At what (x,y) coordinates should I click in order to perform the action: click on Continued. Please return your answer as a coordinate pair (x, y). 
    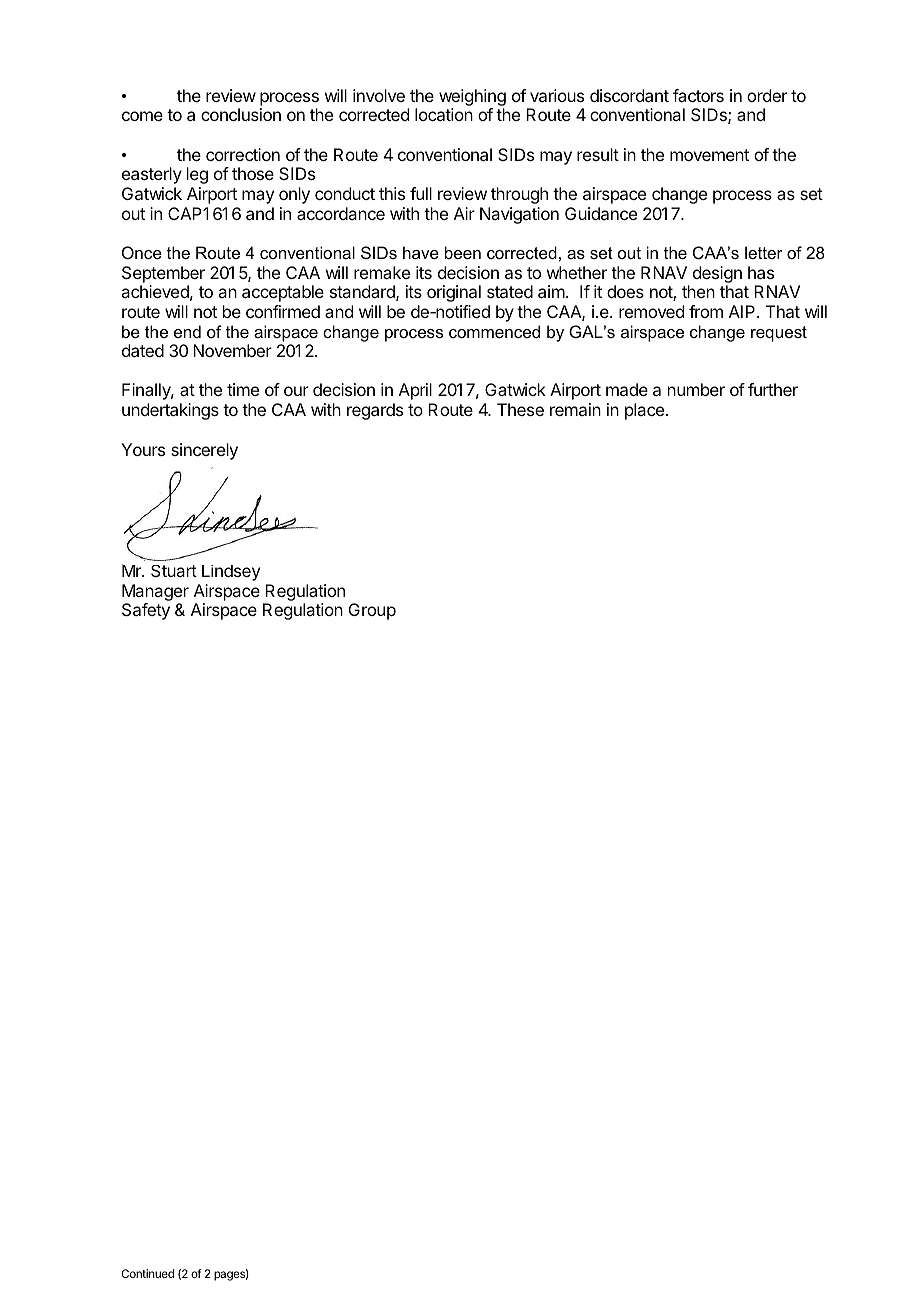
    Looking at the image, I should click on (147, 1273).
